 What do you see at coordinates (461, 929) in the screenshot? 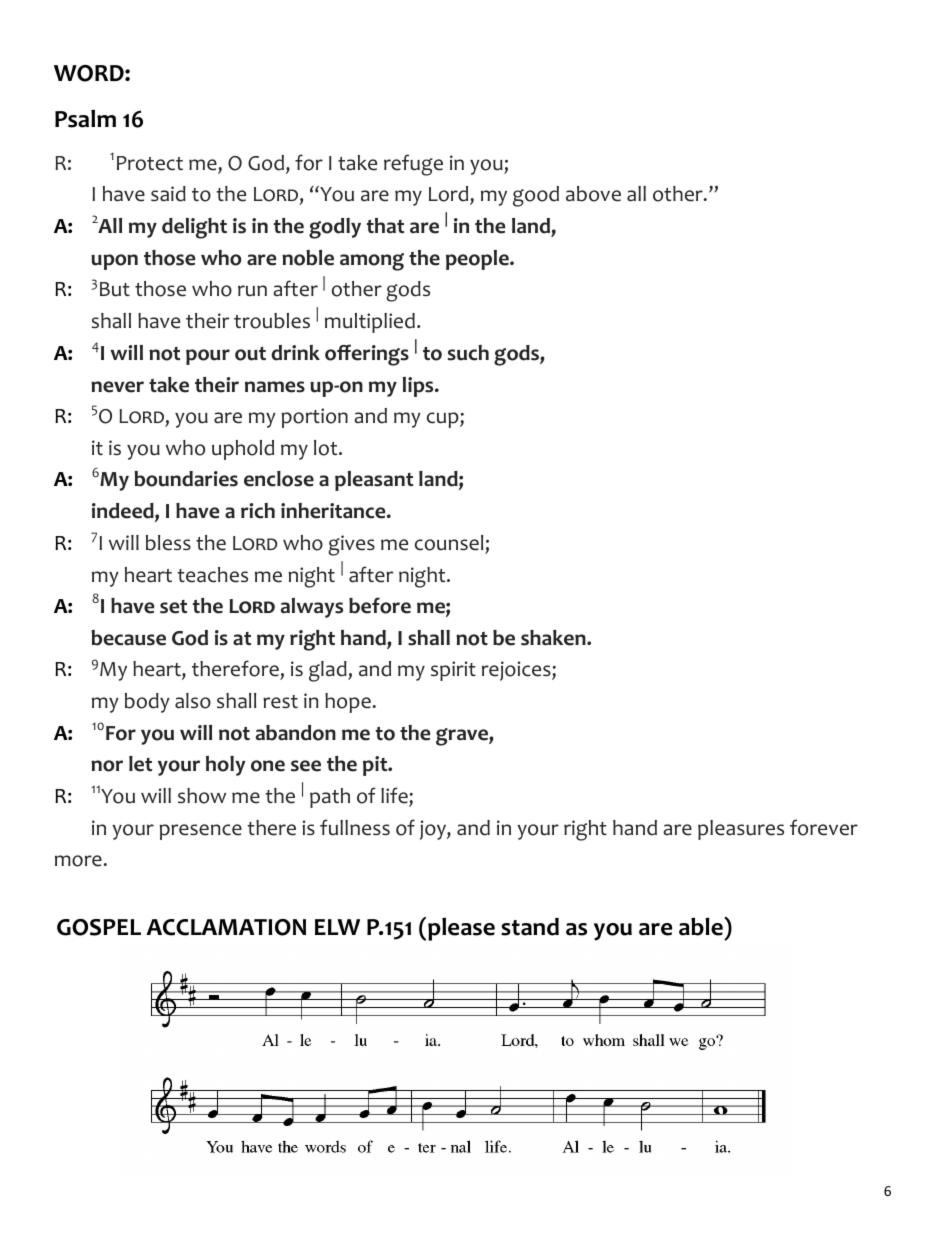
I see `please` at bounding box center [461, 929].
